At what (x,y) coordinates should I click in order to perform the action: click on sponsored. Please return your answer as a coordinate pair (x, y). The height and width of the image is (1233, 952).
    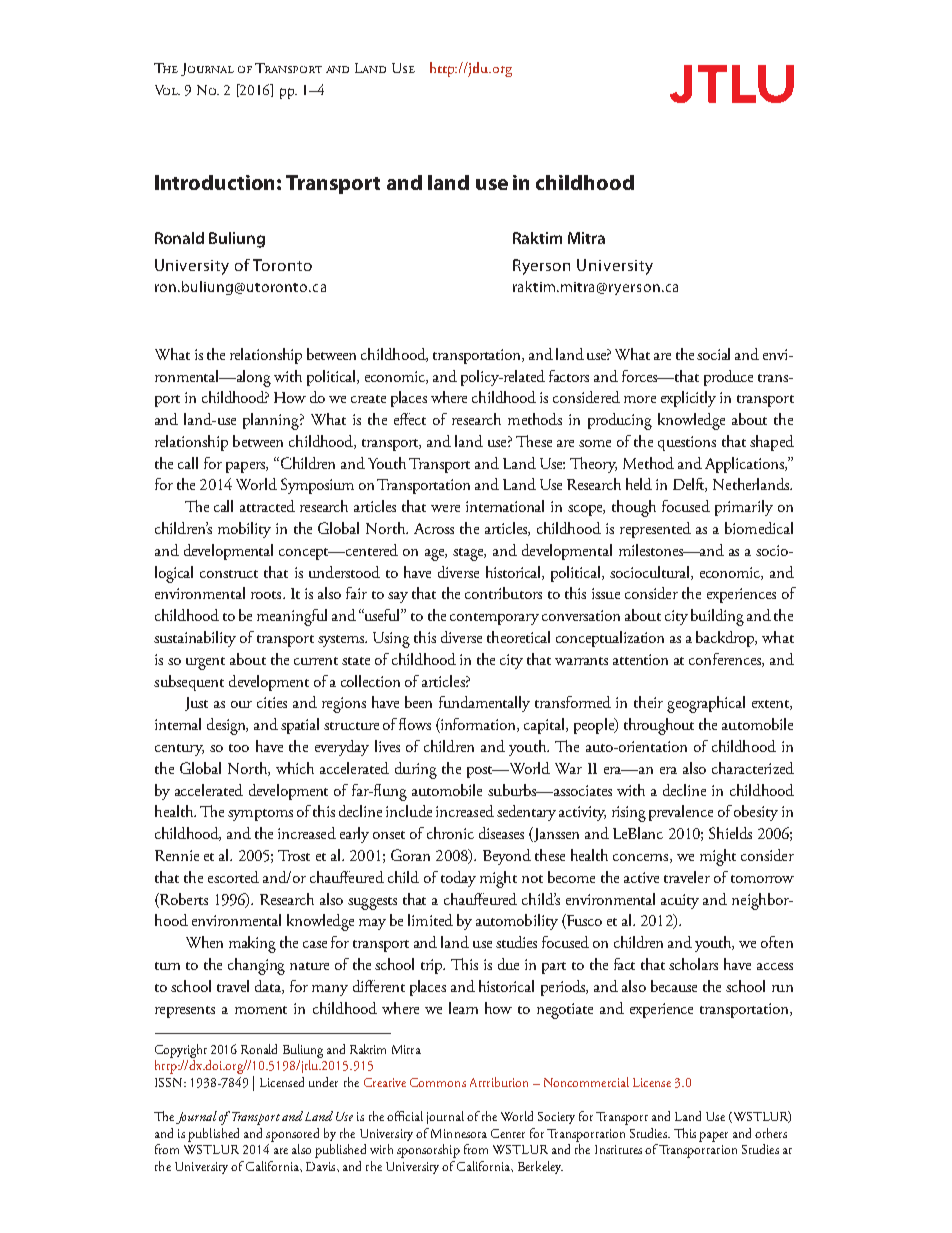
    Looking at the image, I should click on (292, 1135).
